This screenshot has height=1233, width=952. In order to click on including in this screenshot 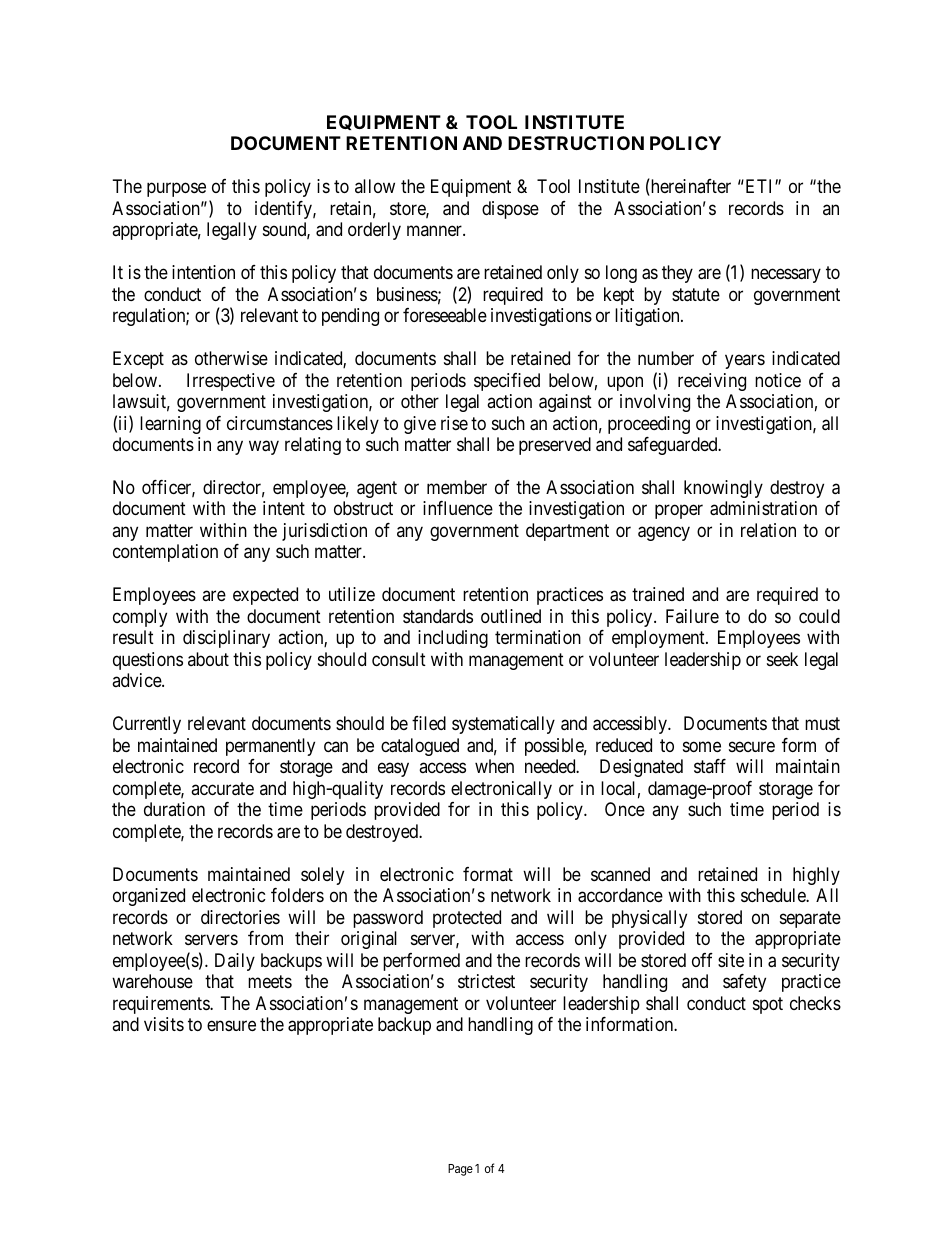, I will do `click(453, 639)`.
